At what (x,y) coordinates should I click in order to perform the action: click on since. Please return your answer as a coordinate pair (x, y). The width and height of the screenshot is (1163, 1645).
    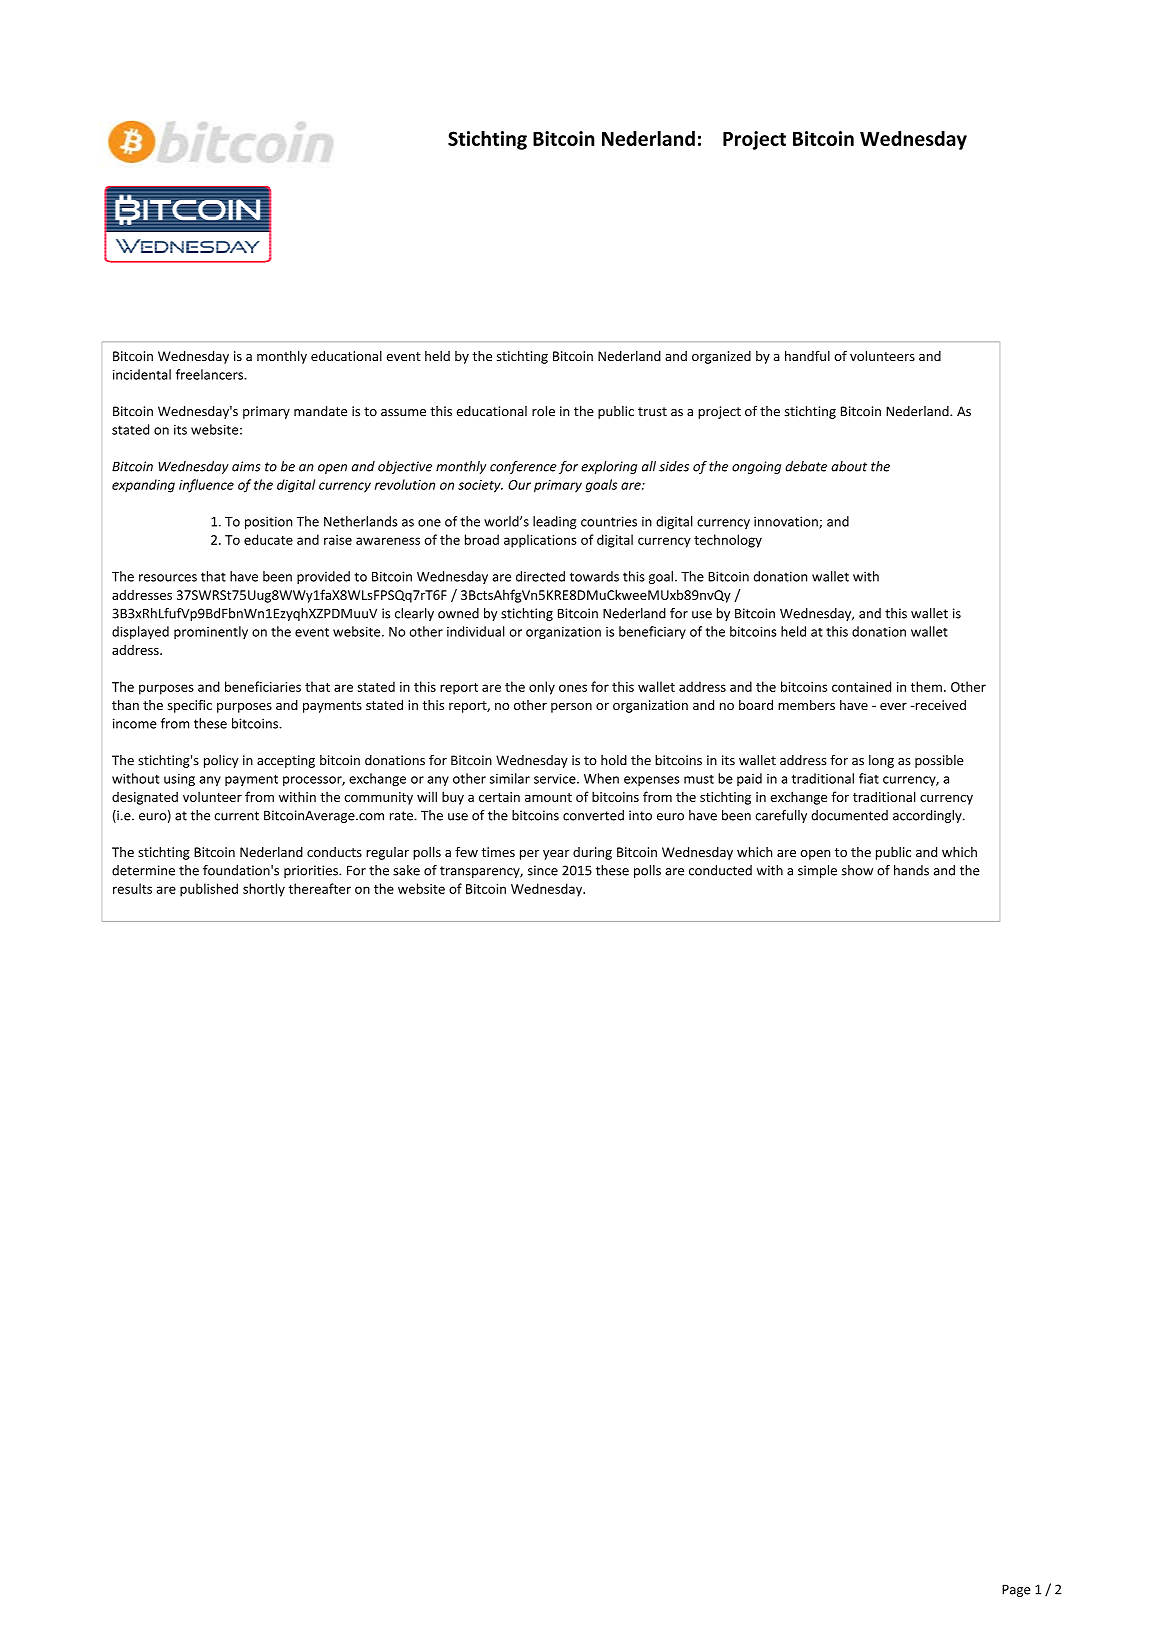
    Looking at the image, I should click on (543, 870).
